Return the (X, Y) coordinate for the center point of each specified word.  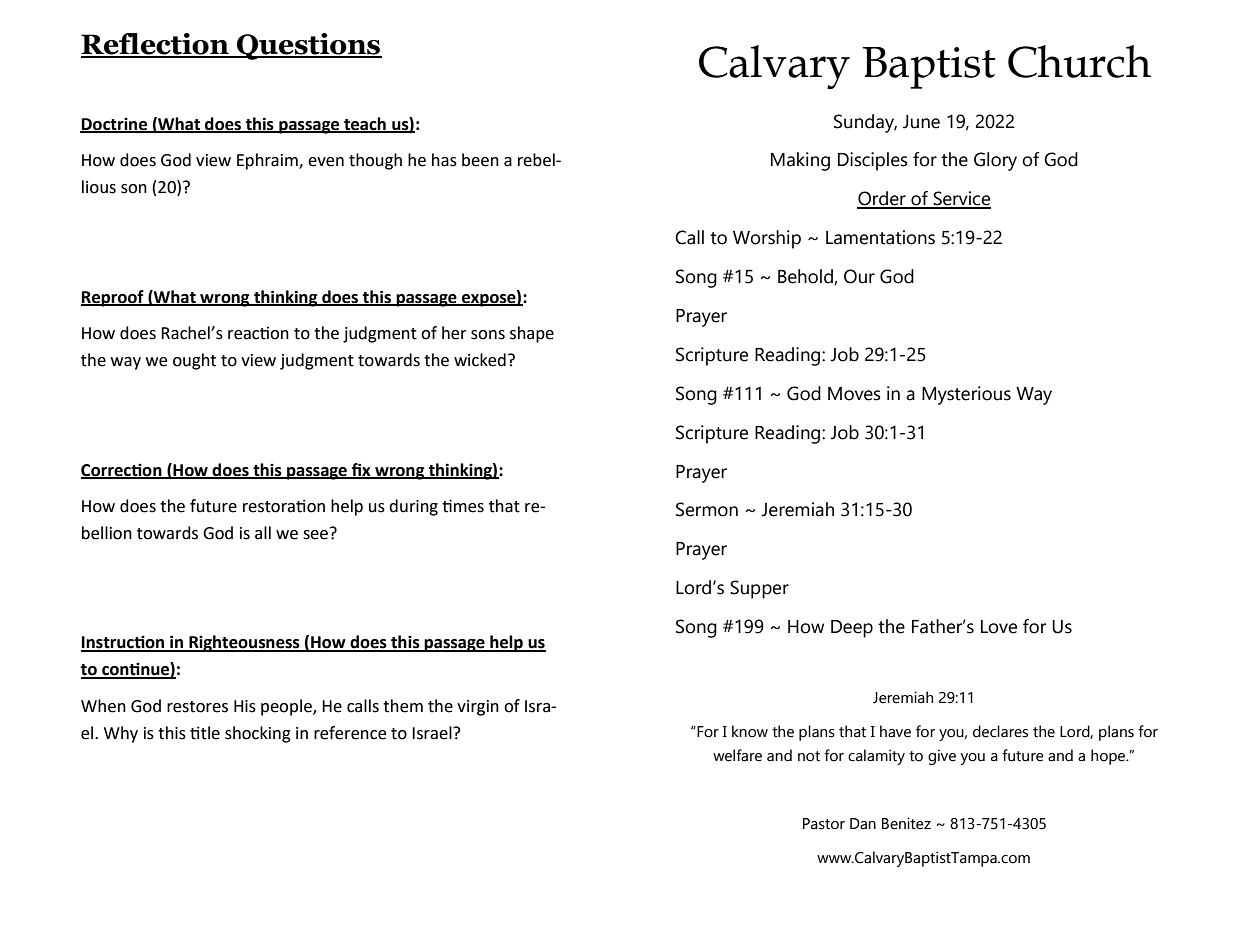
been (480, 160)
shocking (258, 734)
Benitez (906, 823)
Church (1079, 61)
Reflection (156, 45)
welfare (737, 755)
